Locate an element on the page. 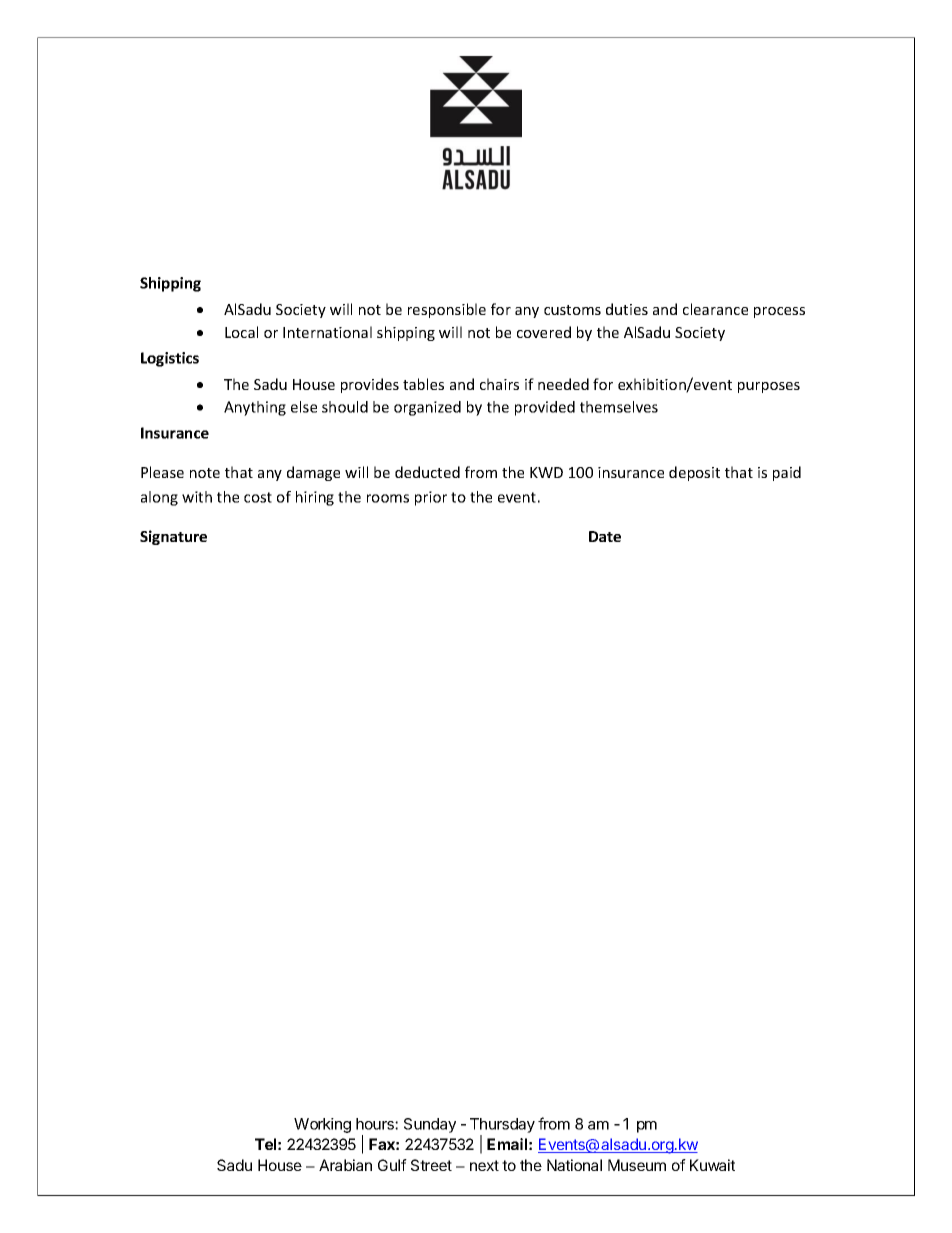  Date is located at coordinates (605, 536).
